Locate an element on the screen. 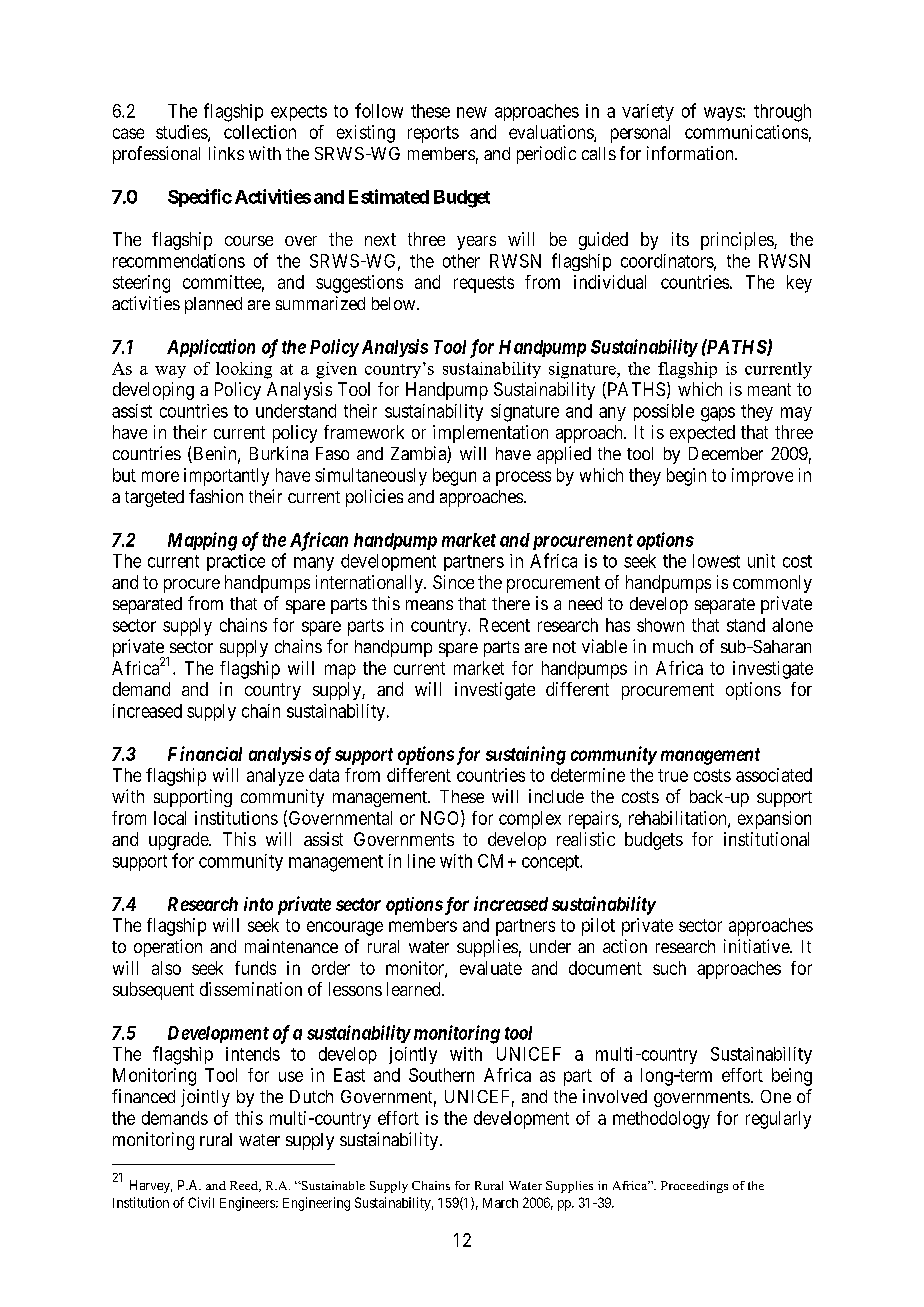 The height and width of the screenshot is (1307, 924). rehabilitation is located at coordinates (679, 819).
